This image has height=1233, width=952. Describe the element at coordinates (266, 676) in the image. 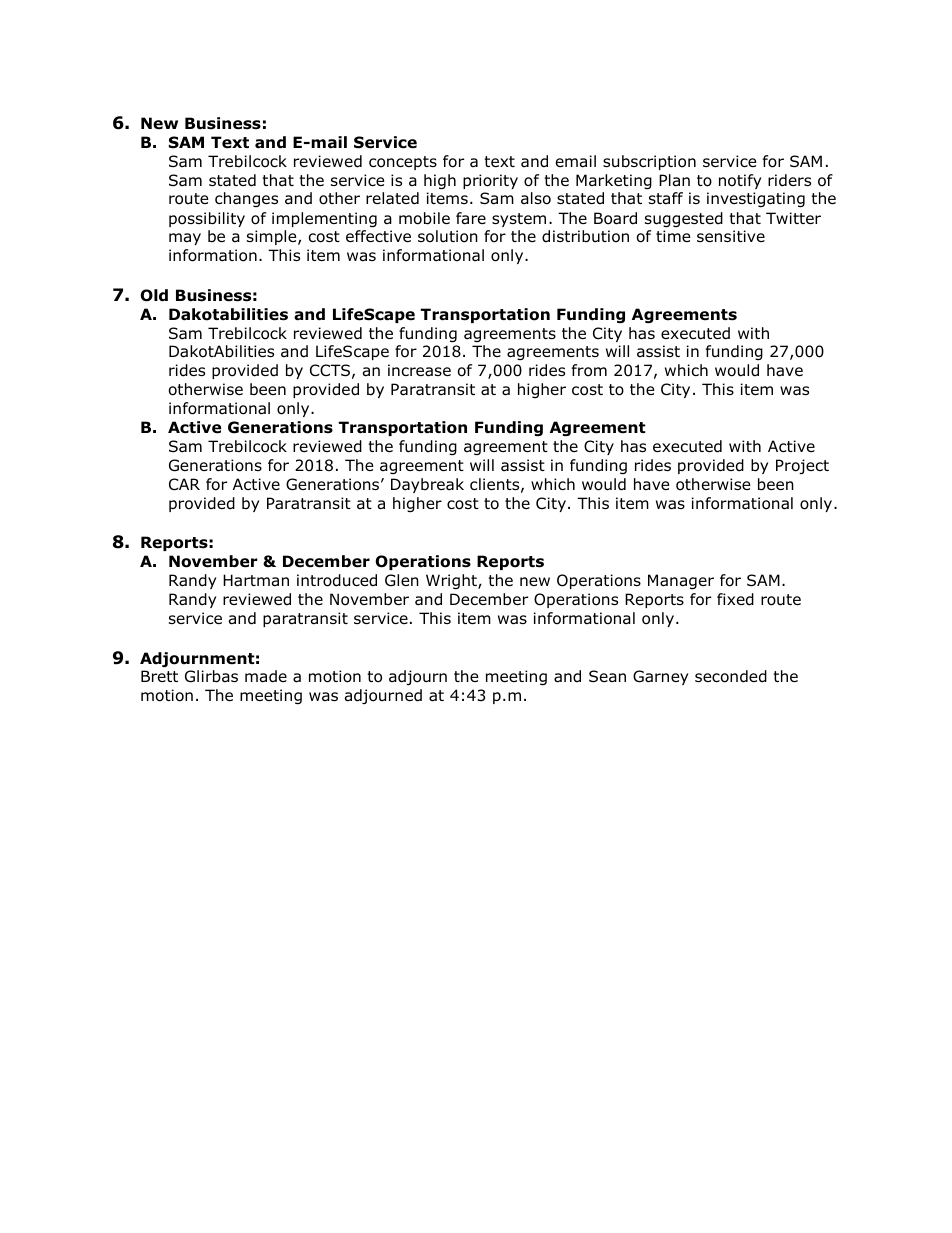

I see `made` at that location.
